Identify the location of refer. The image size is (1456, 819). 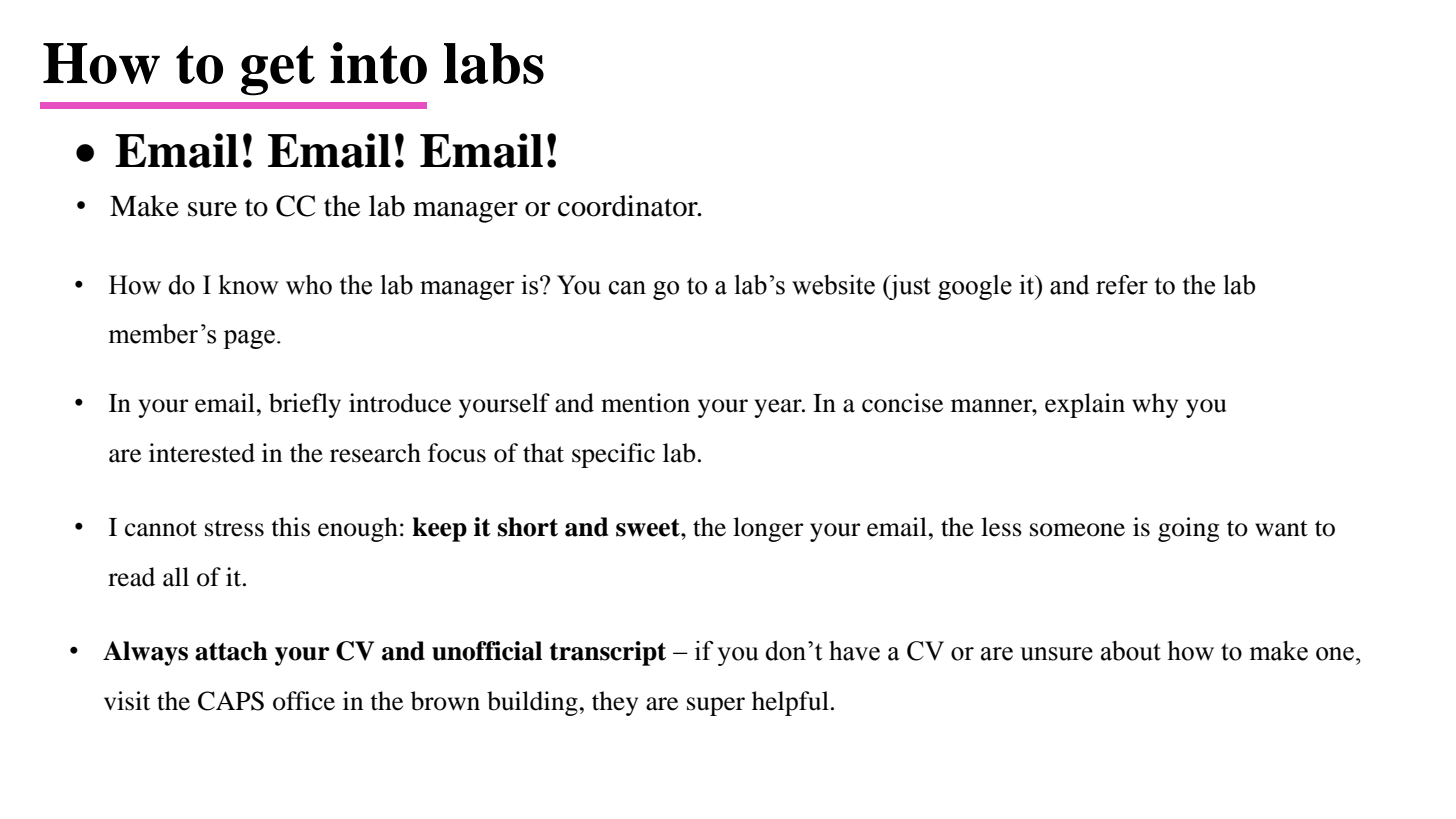
(1122, 285).
